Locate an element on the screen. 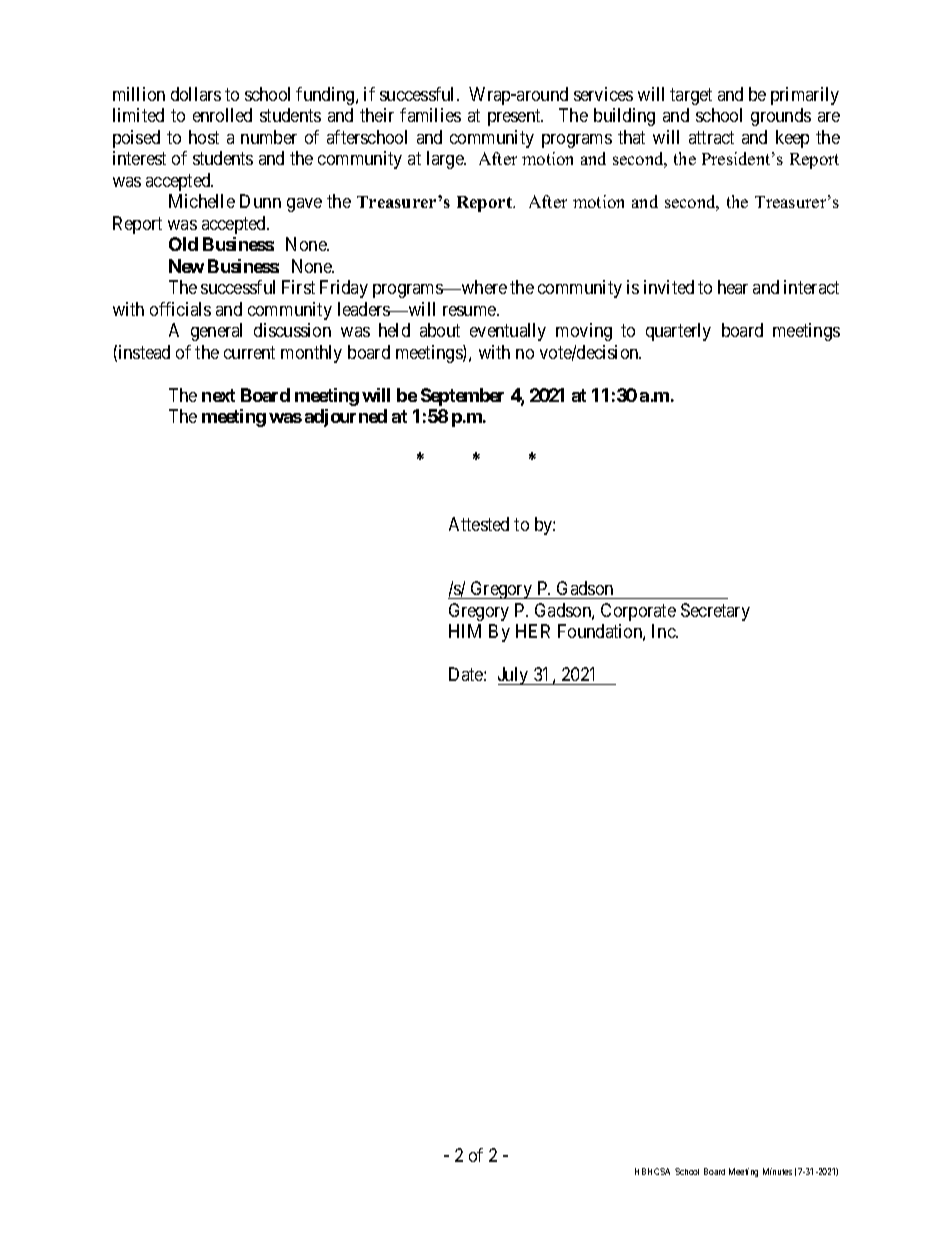  July is located at coordinates (514, 676).
